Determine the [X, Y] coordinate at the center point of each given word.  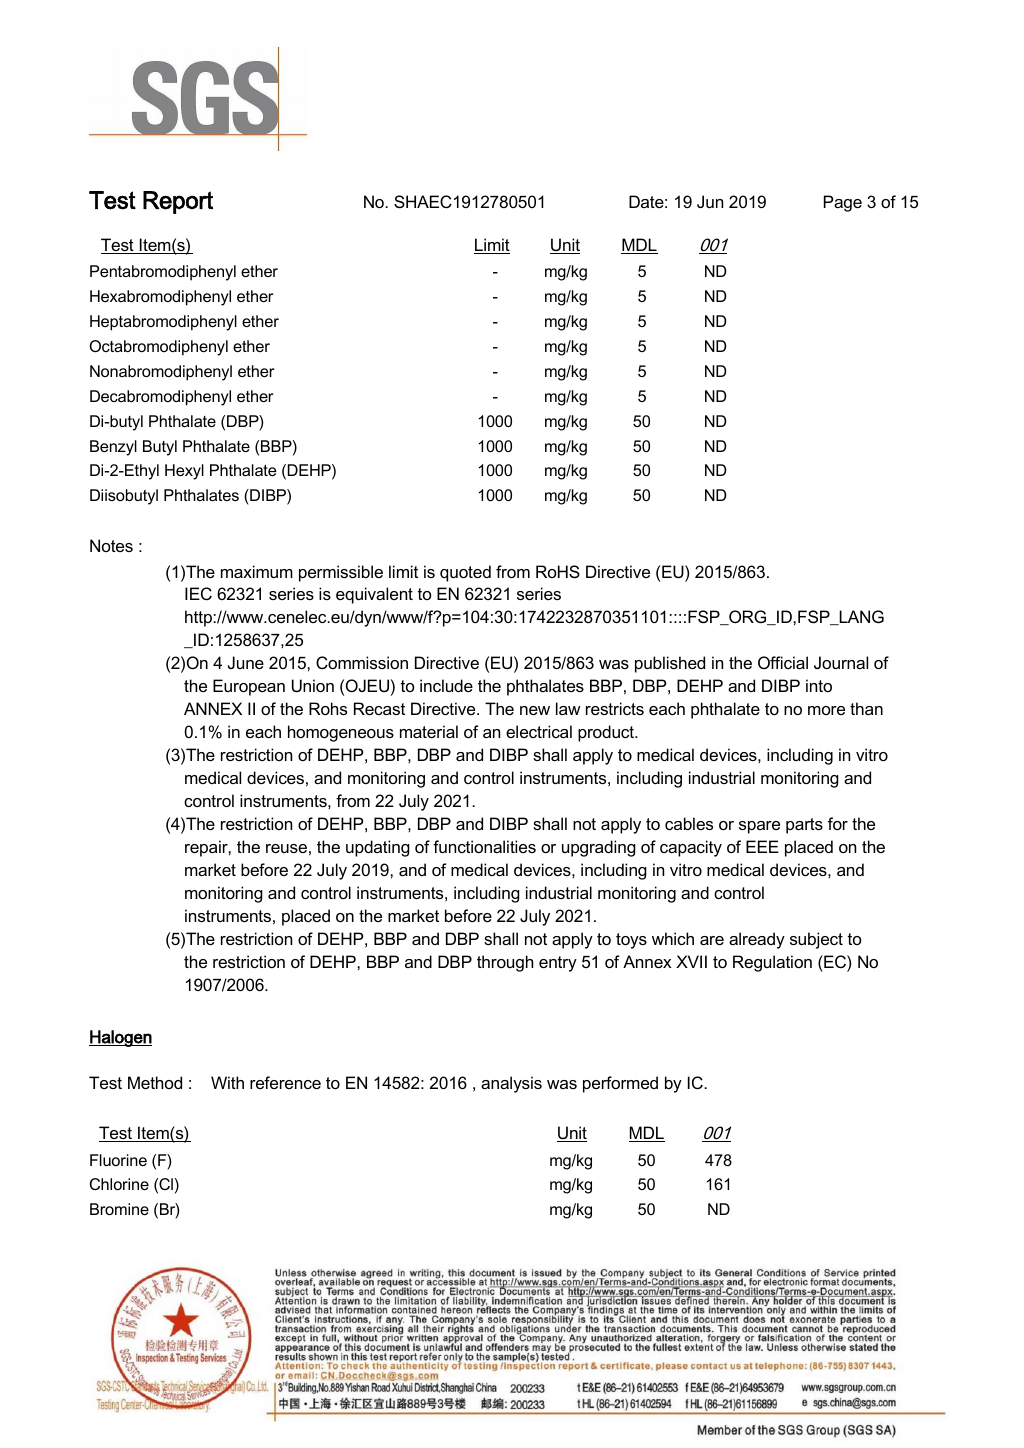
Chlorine [119, 1184]
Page [843, 203]
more [826, 710]
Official [783, 662]
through [505, 963]
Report [178, 202]
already [757, 940]
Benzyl [113, 448]
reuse [286, 848]
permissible [341, 573]
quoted [465, 573]
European [249, 687]
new [535, 710]
